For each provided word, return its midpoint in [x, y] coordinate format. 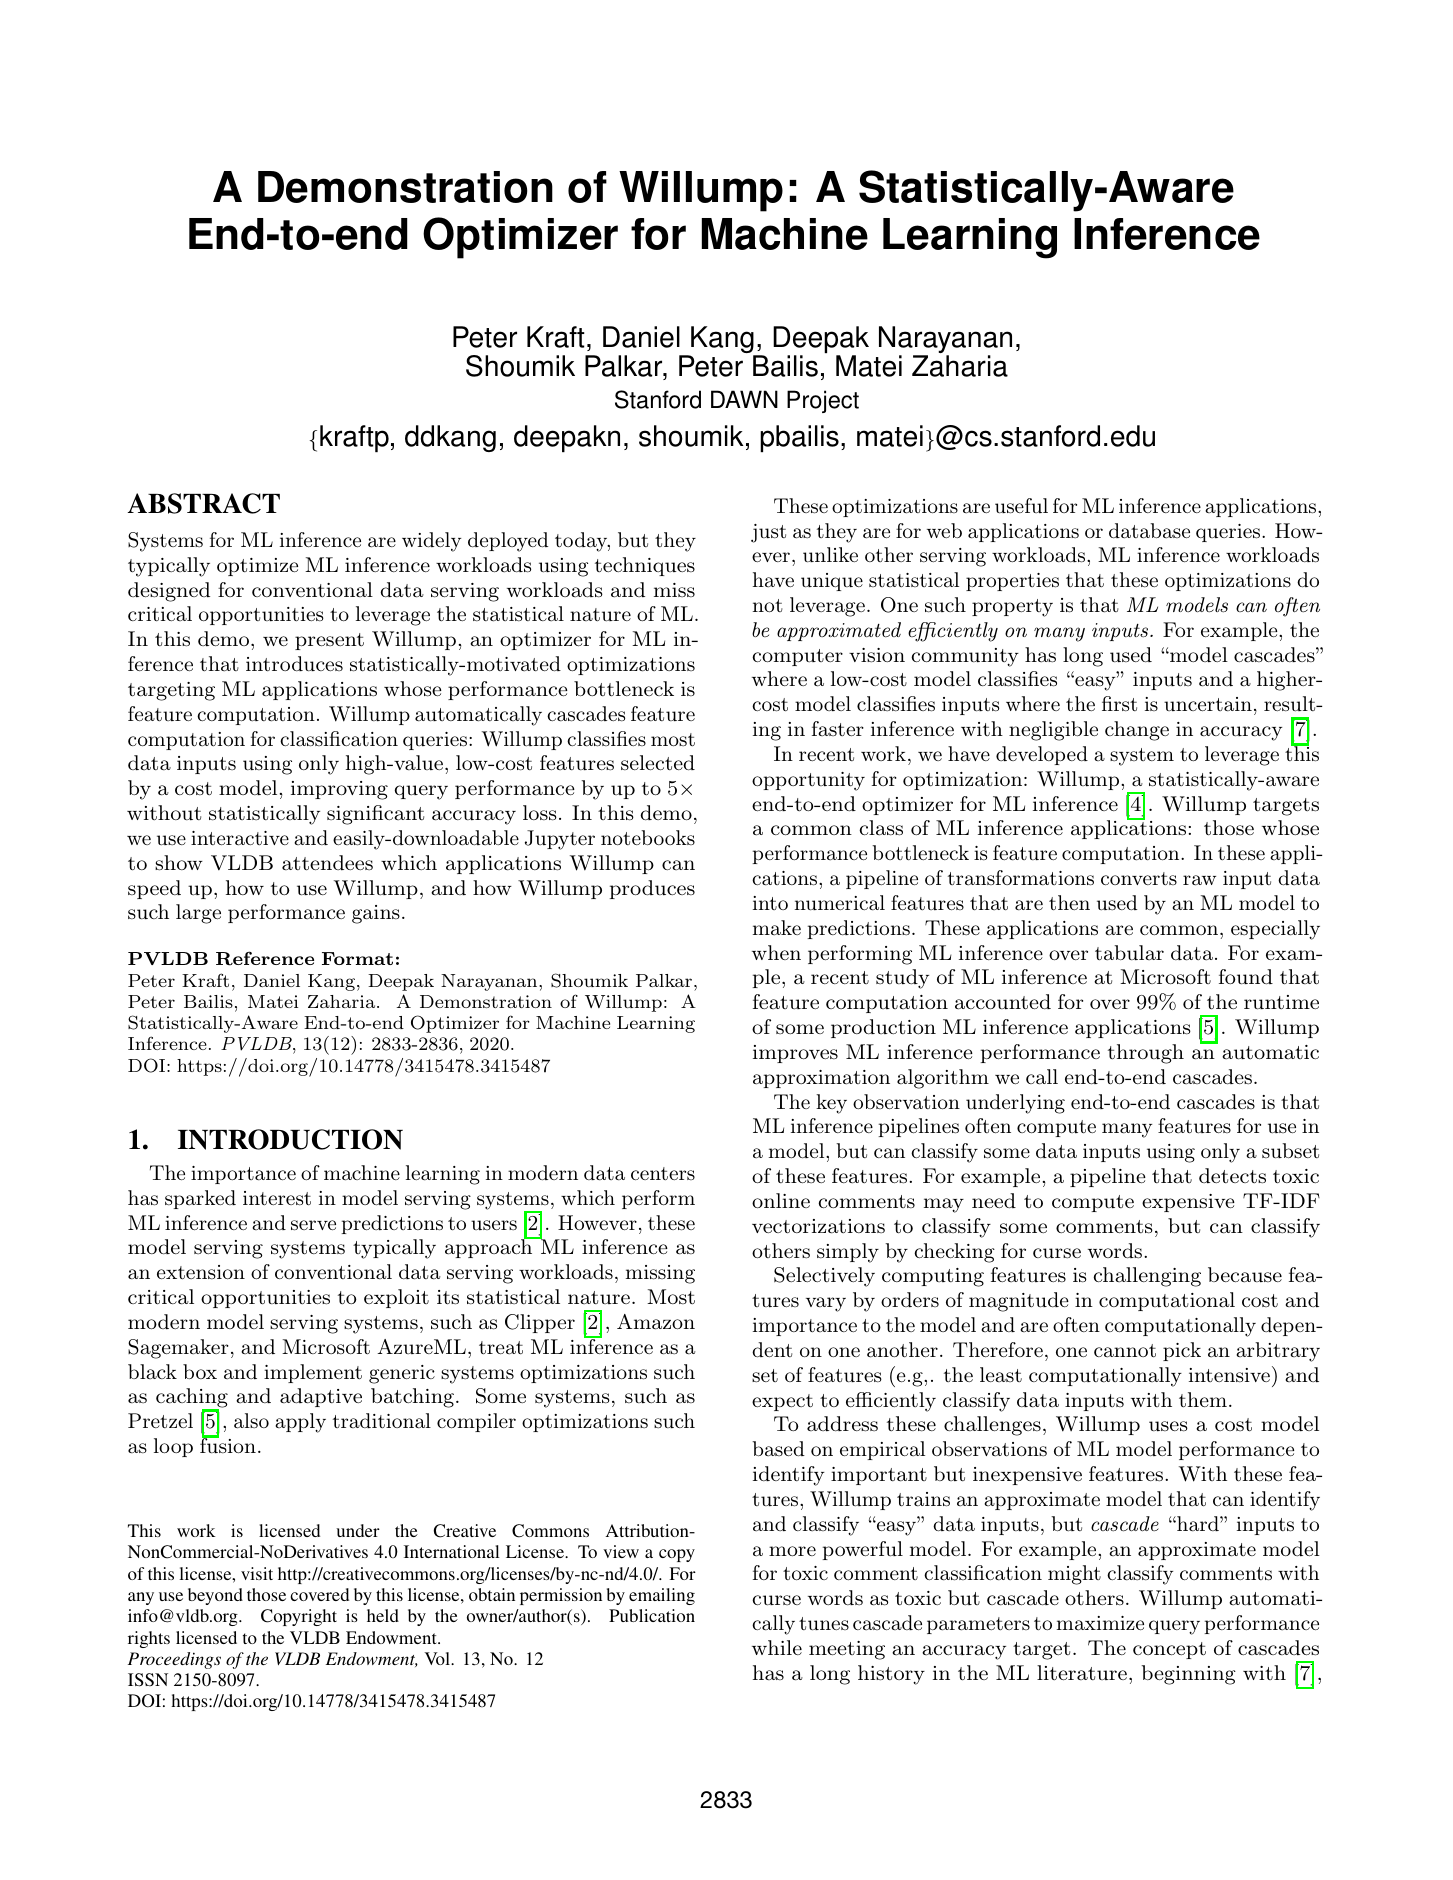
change [1137, 731]
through [1146, 1054]
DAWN [744, 399]
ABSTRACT [204, 503]
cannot [1125, 1351]
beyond [215, 1596]
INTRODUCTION [290, 1139]
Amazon [656, 1322]
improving [339, 790]
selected [658, 763]
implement [313, 1373]
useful [1021, 506]
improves [795, 1054]
